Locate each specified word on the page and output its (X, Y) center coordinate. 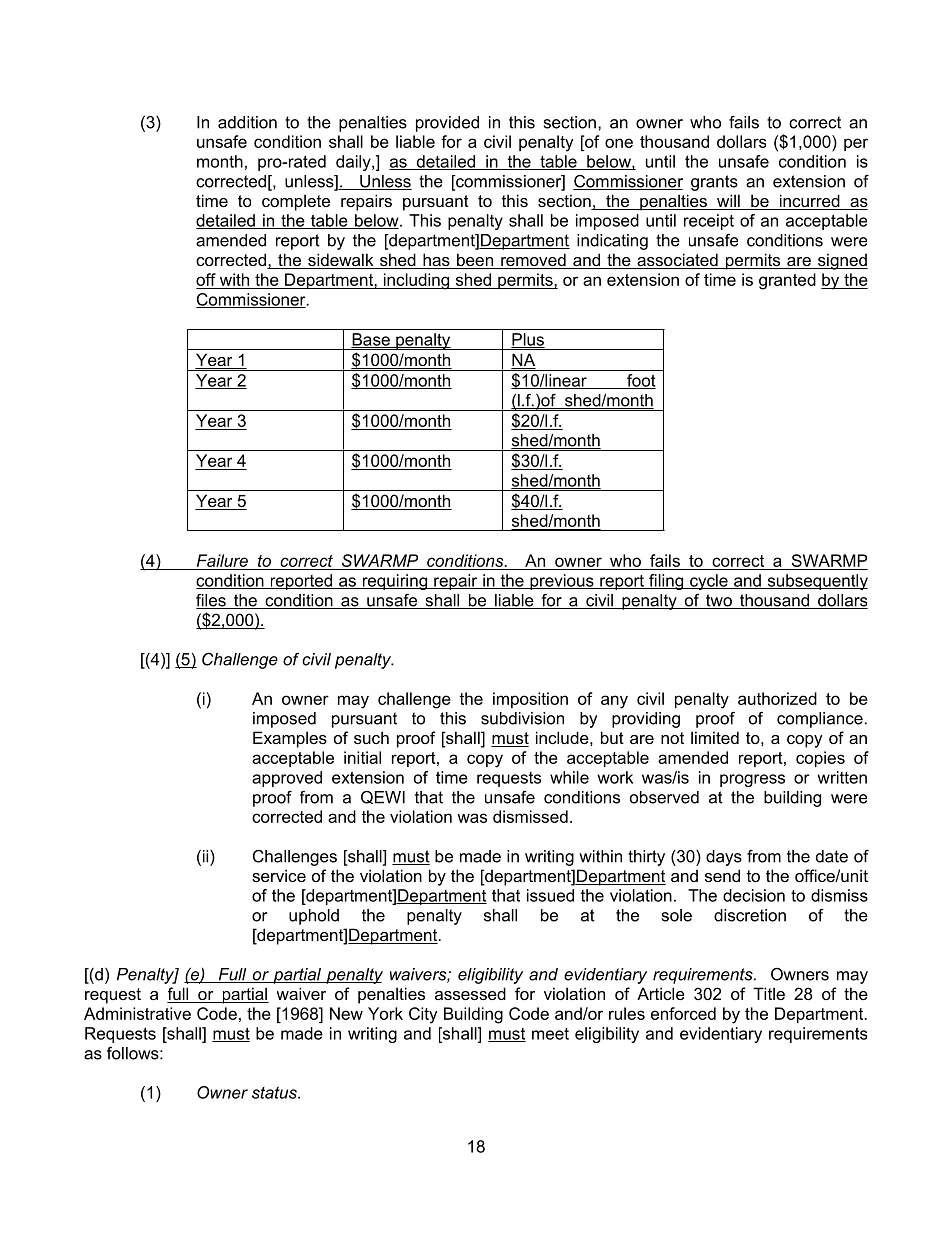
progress (752, 780)
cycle (709, 582)
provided (447, 124)
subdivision (522, 718)
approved (287, 779)
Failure (222, 560)
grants (714, 183)
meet (550, 1034)
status (275, 1092)
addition (247, 122)
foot (640, 381)
